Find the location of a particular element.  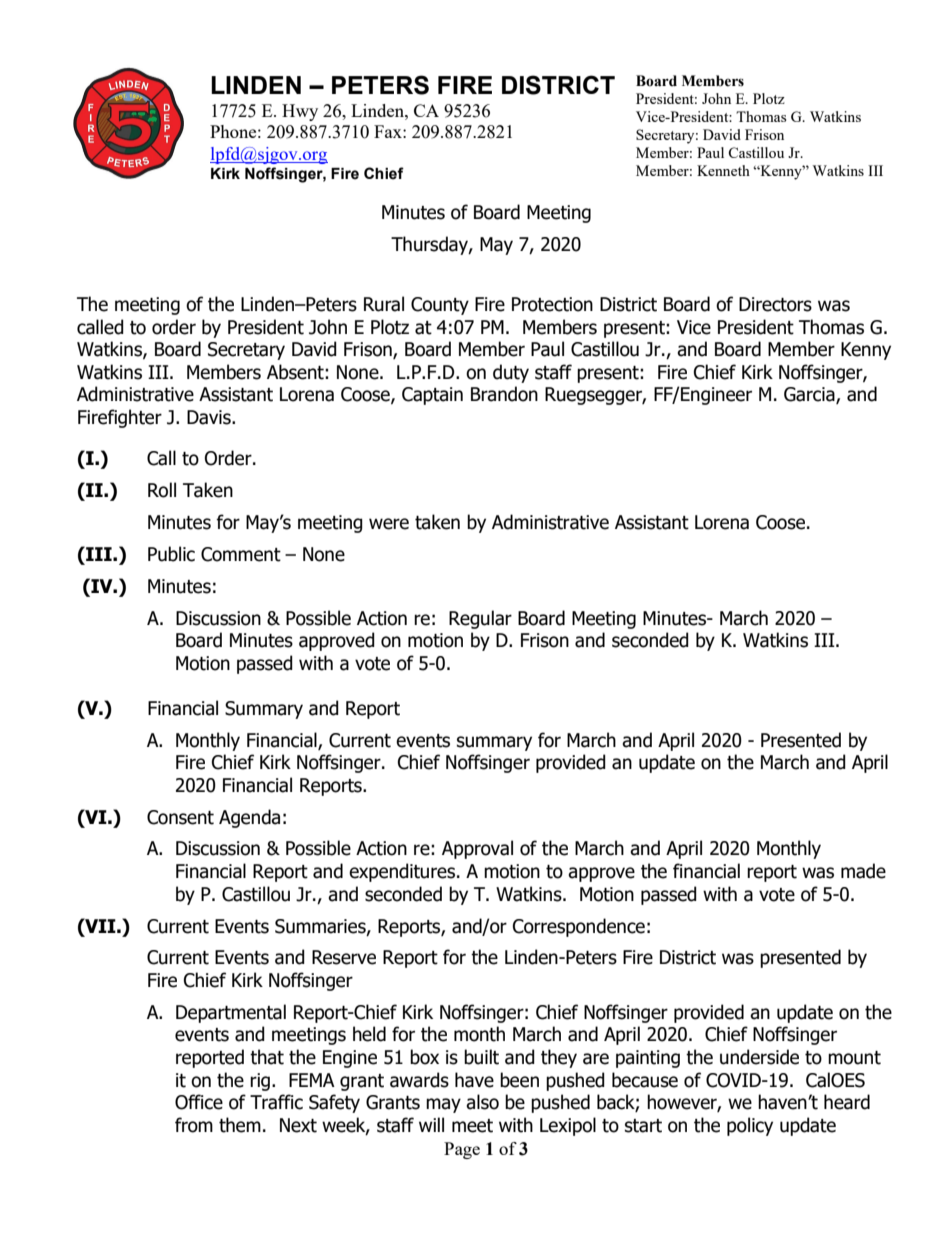

Hwy is located at coordinates (300, 112).
